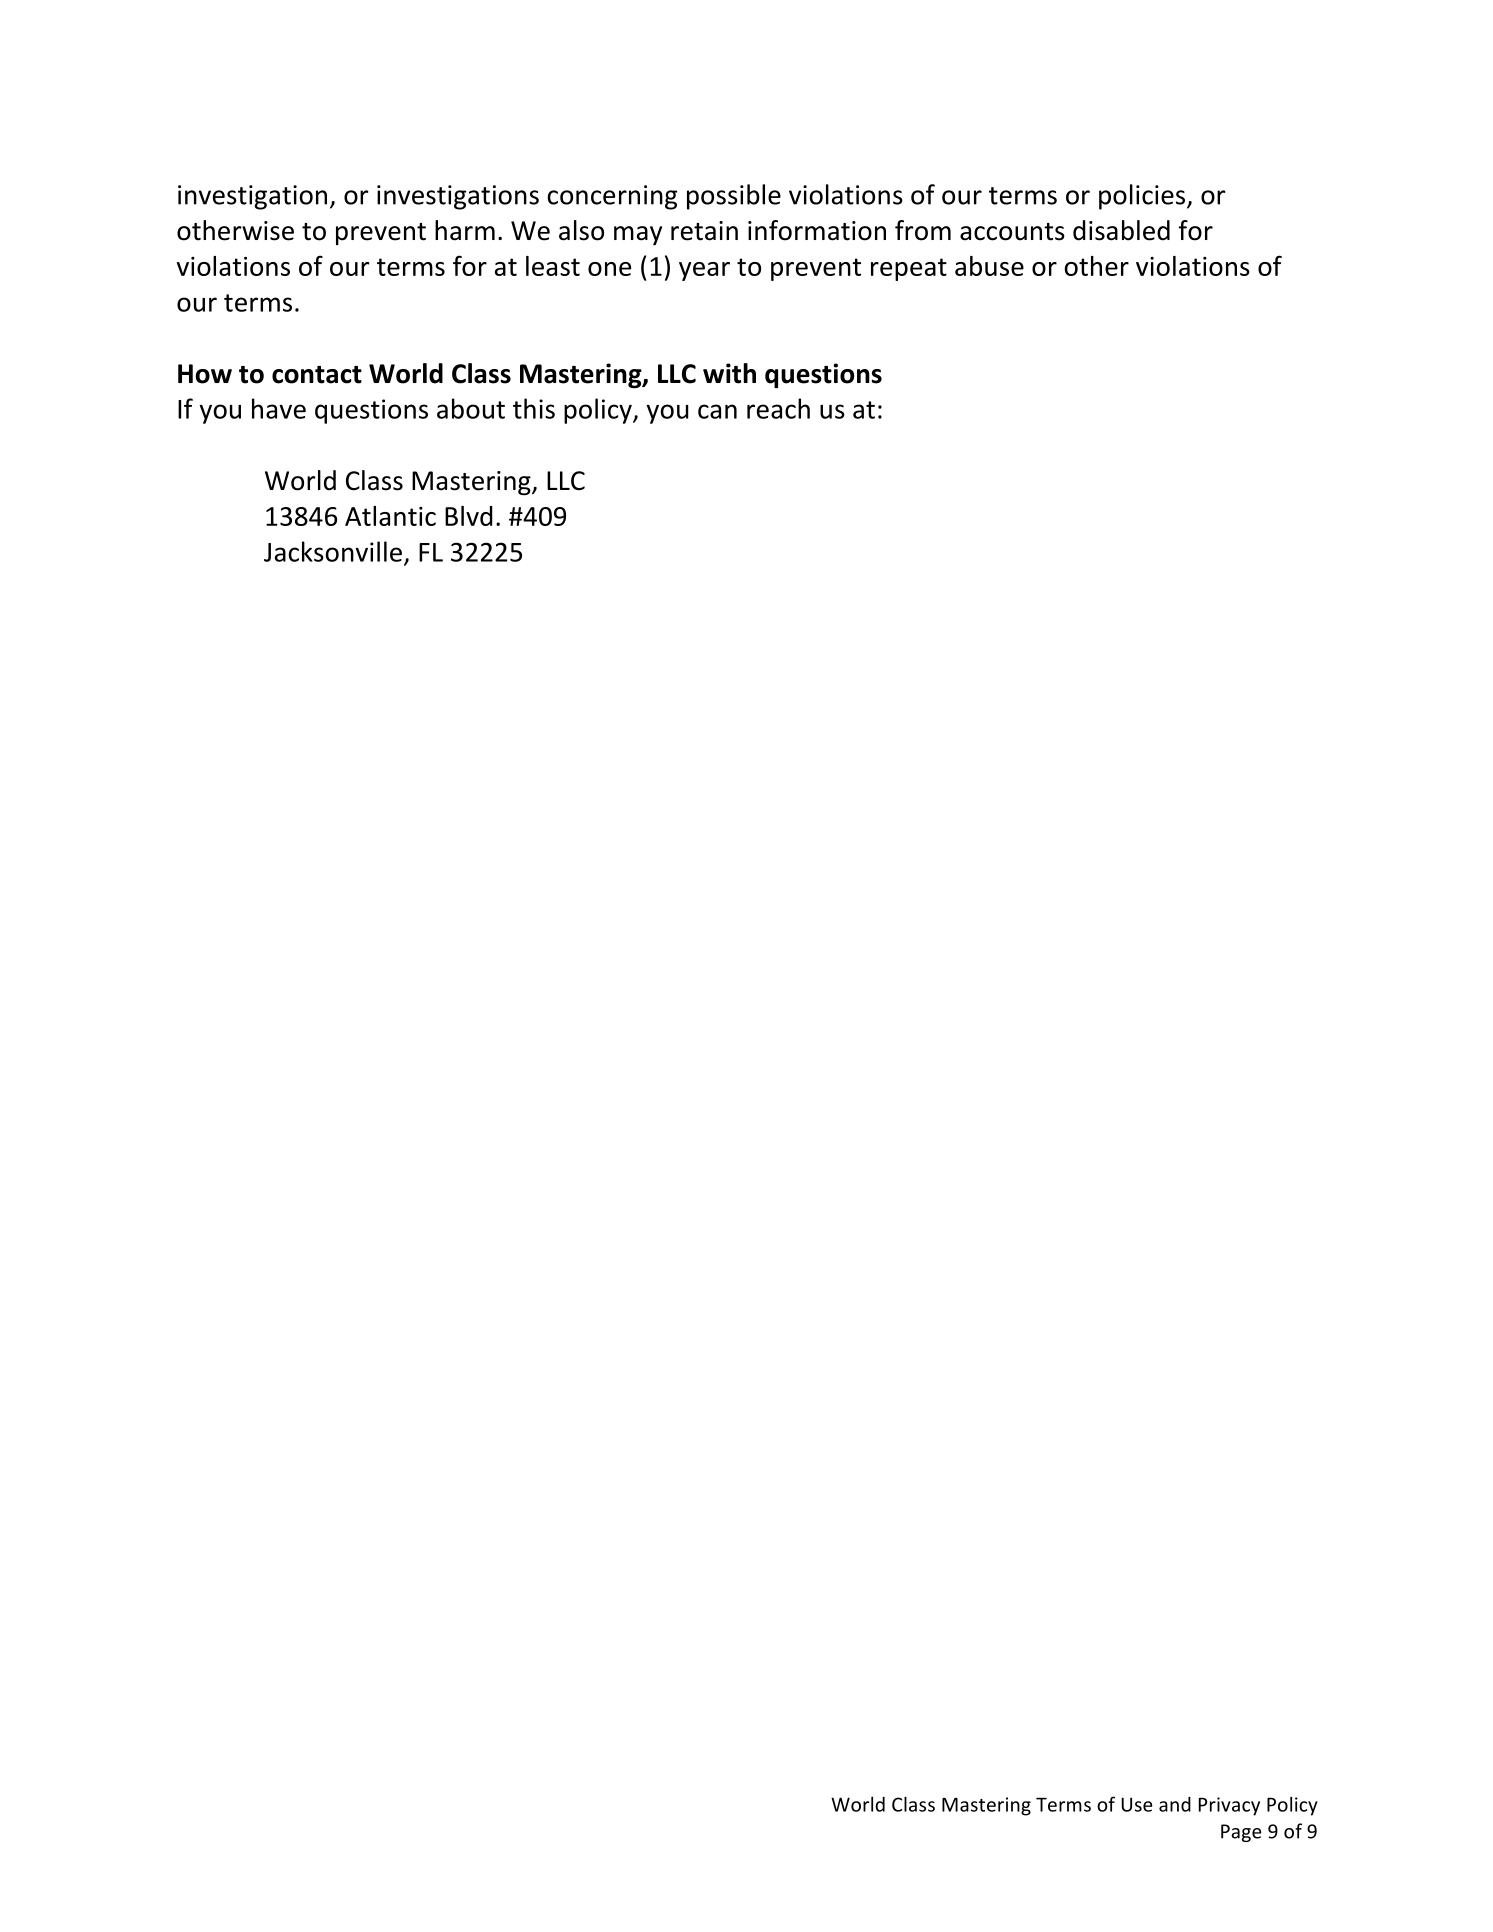 Image resolution: width=1493 pixels, height=1932 pixels. What do you see at coordinates (469, 516) in the screenshot?
I see `Blvd` at bounding box center [469, 516].
